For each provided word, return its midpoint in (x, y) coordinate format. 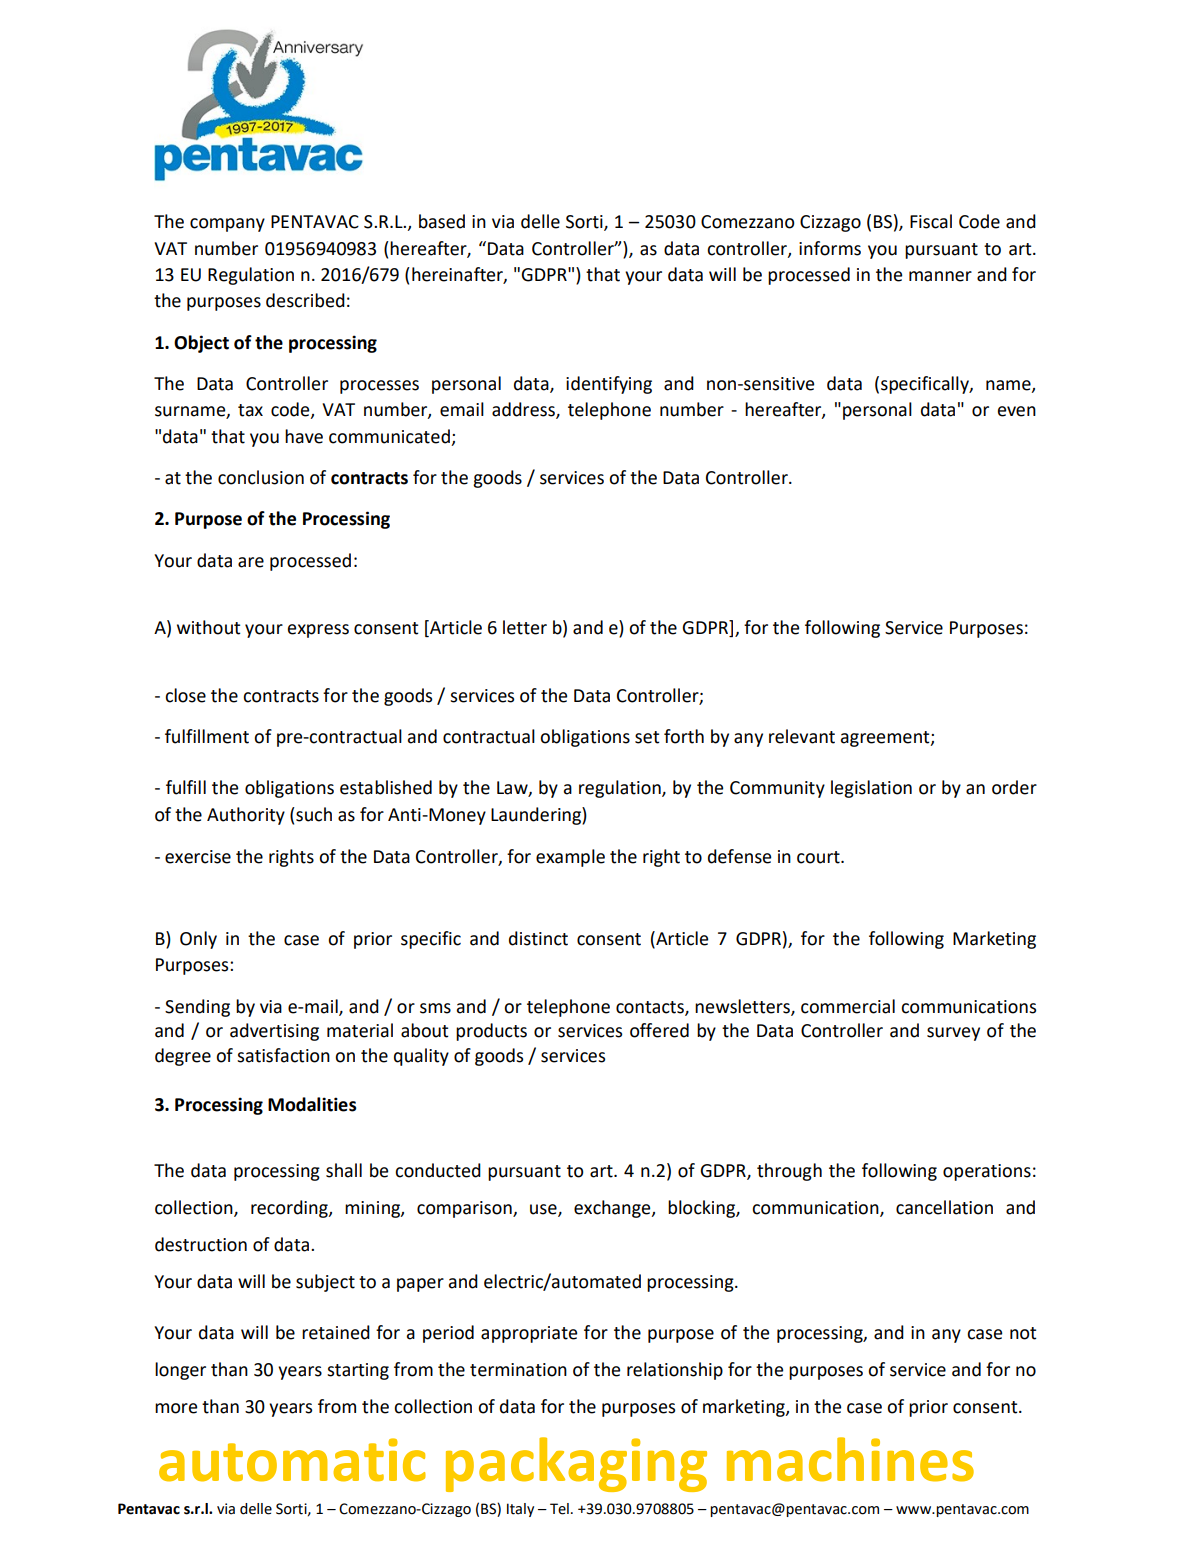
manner (940, 276)
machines (850, 1459)
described (305, 300)
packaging (576, 1464)
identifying (609, 385)
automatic (292, 1460)
